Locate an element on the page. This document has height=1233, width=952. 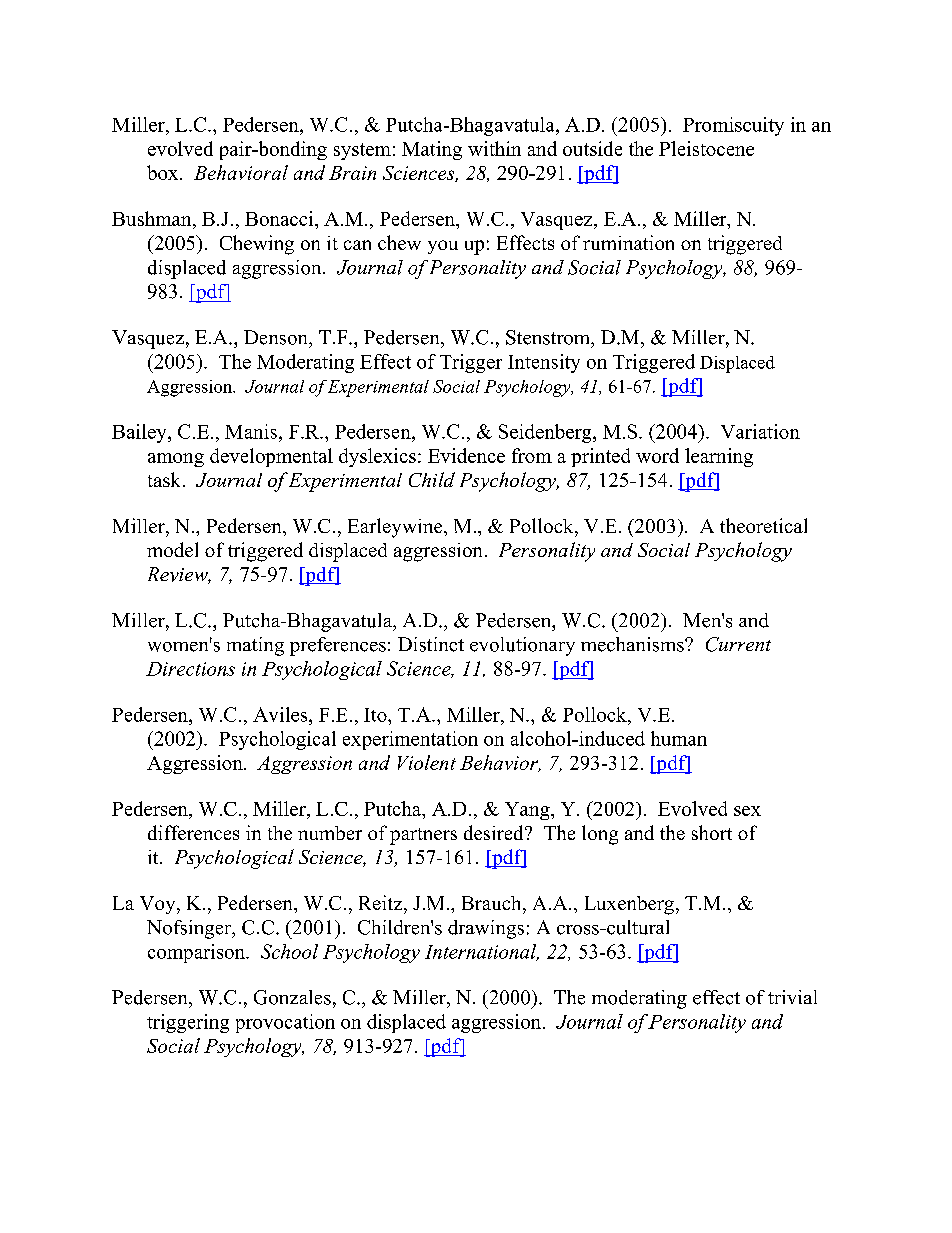
International is located at coordinates (482, 952).
